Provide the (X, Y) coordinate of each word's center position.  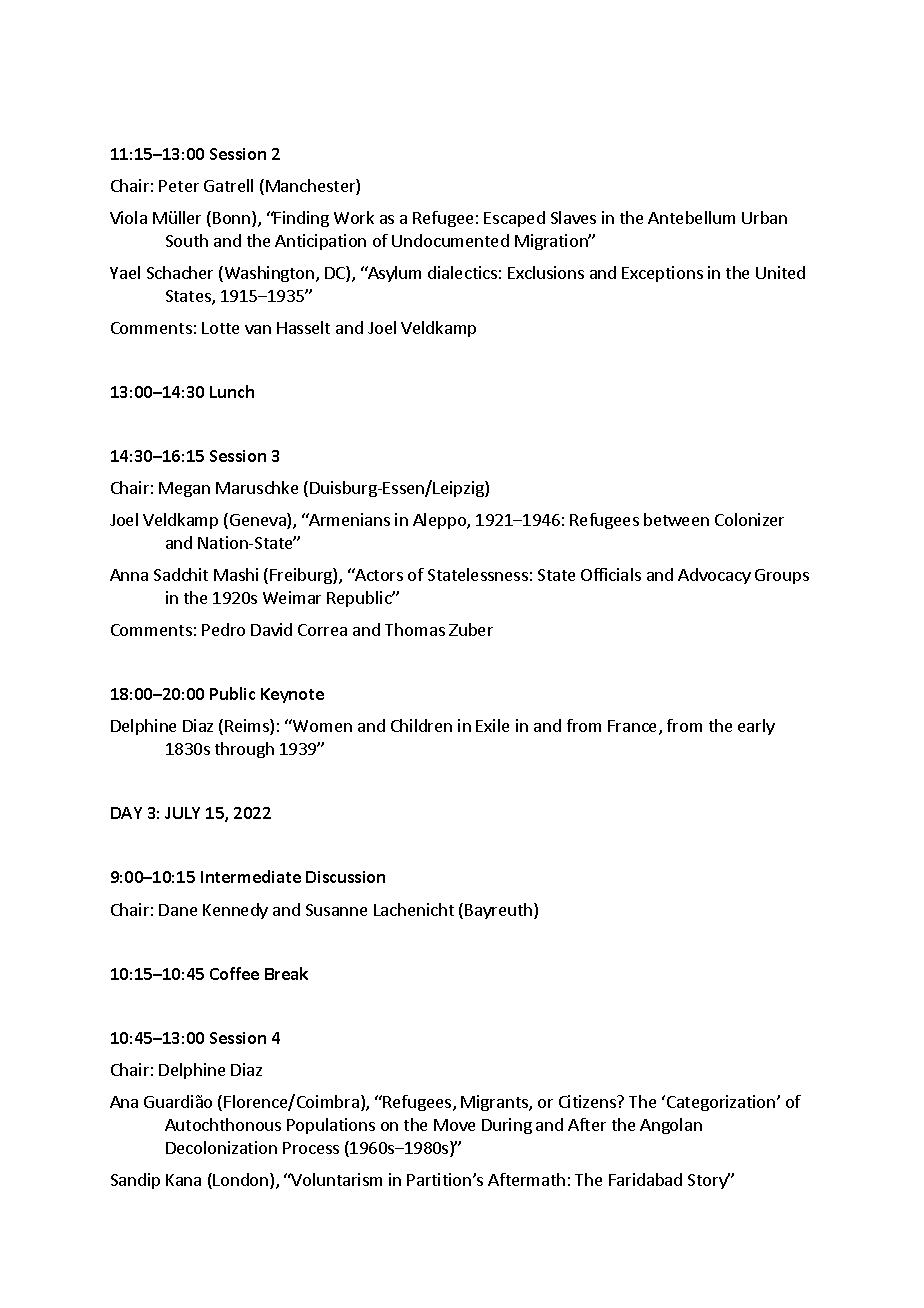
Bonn (233, 219)
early (756, 727)
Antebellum (691, 217)
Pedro (223, 629)
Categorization (721, 1103)
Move (454, 1125)
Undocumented (450, 240)
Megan (184, 489)
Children (421, 725)
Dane (178, 910)
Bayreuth (500, 911)
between (676, 519)
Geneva (259, 521)
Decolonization (221, 1147)
